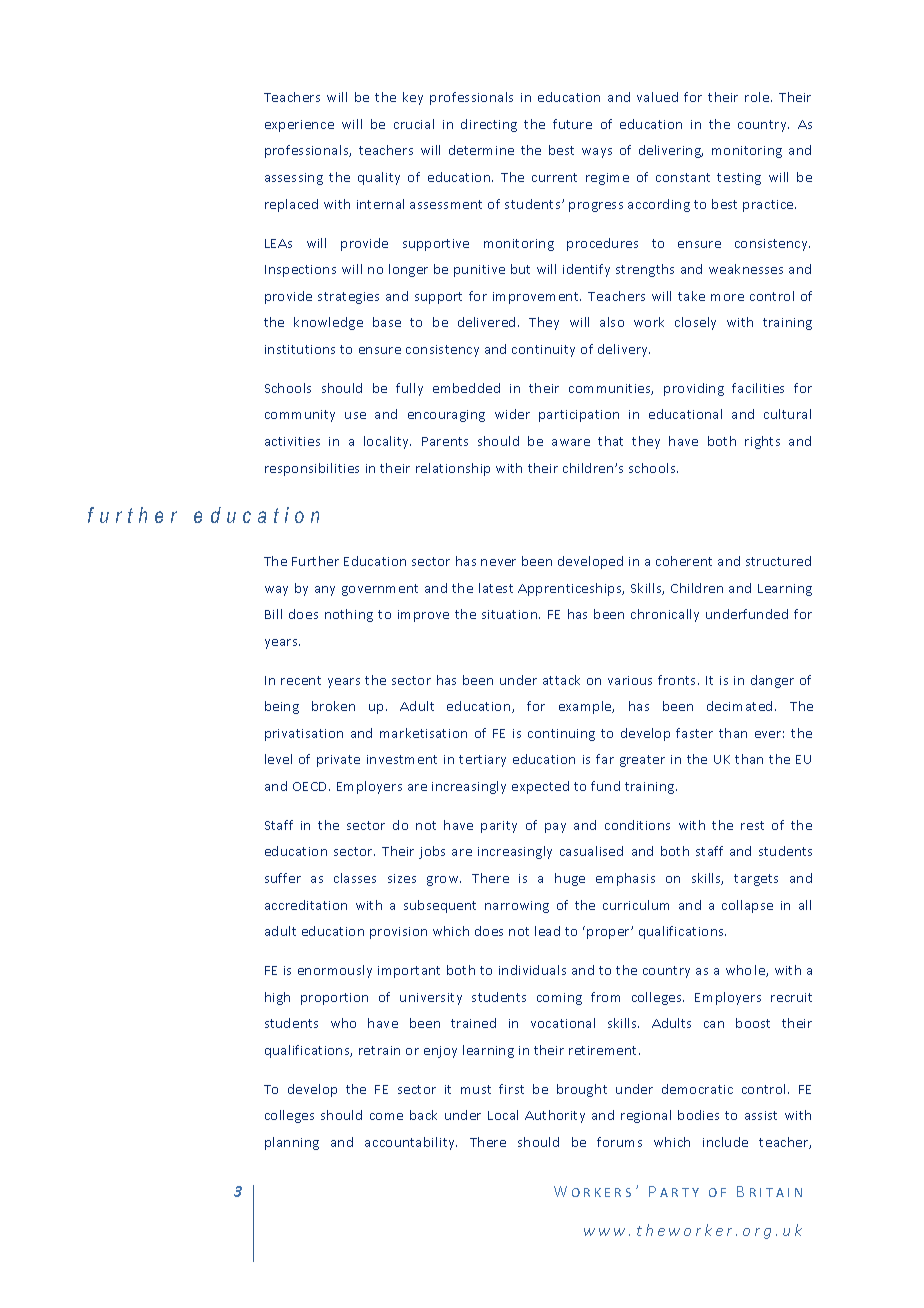  Describe the element at coordinates (349, 615) in the image. I see `nothing` at that location.
